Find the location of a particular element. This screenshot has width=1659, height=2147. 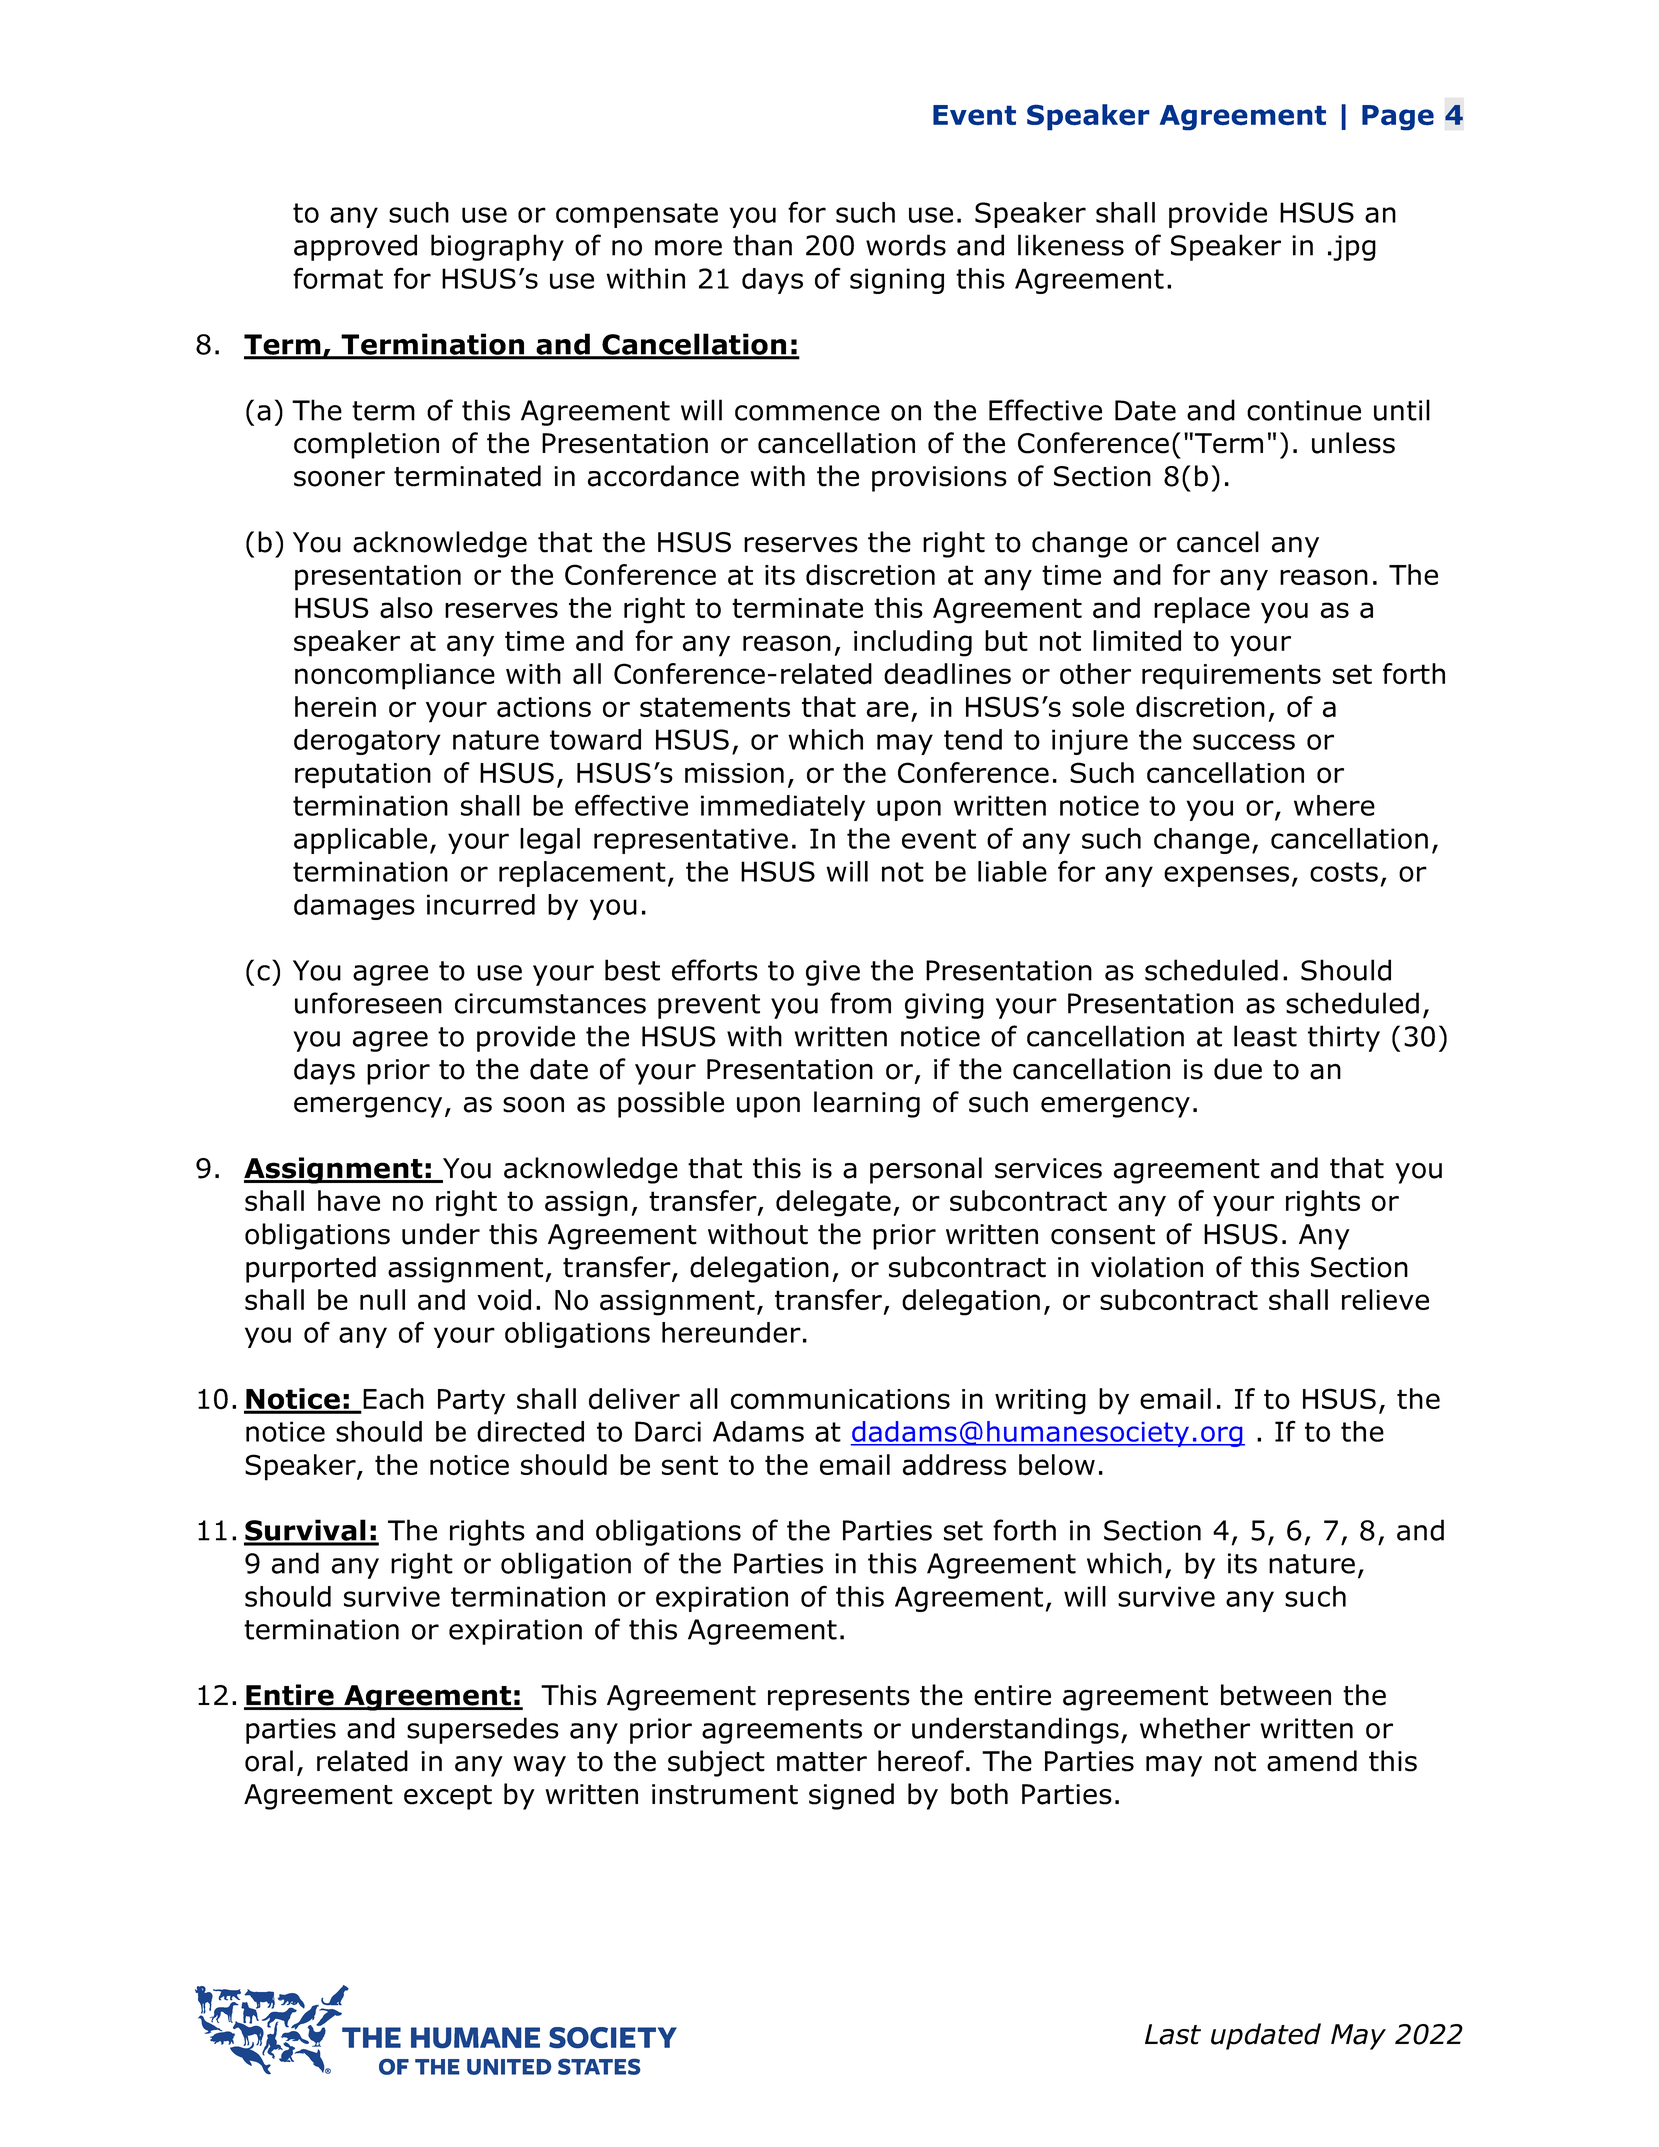

approved is located at coordinates (355, 247).
